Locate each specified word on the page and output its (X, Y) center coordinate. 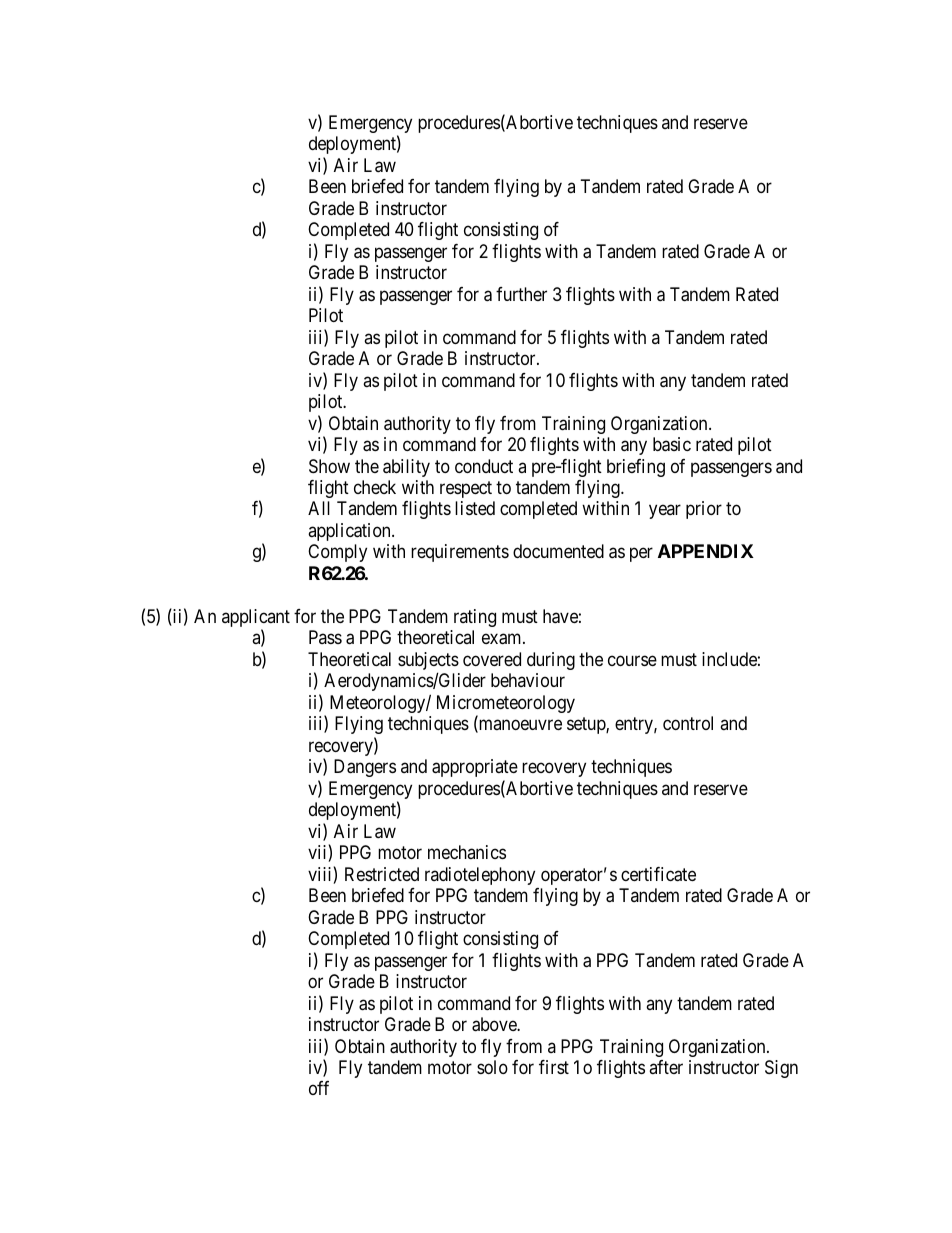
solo (492, 1067)
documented (558, 551)
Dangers (365, 768)
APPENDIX (706, 551)
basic (672, 444)
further (521, 294)
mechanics (467, 852)
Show (329, 466)
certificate (658, 874)
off (319, 1088)
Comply (337, 553)
